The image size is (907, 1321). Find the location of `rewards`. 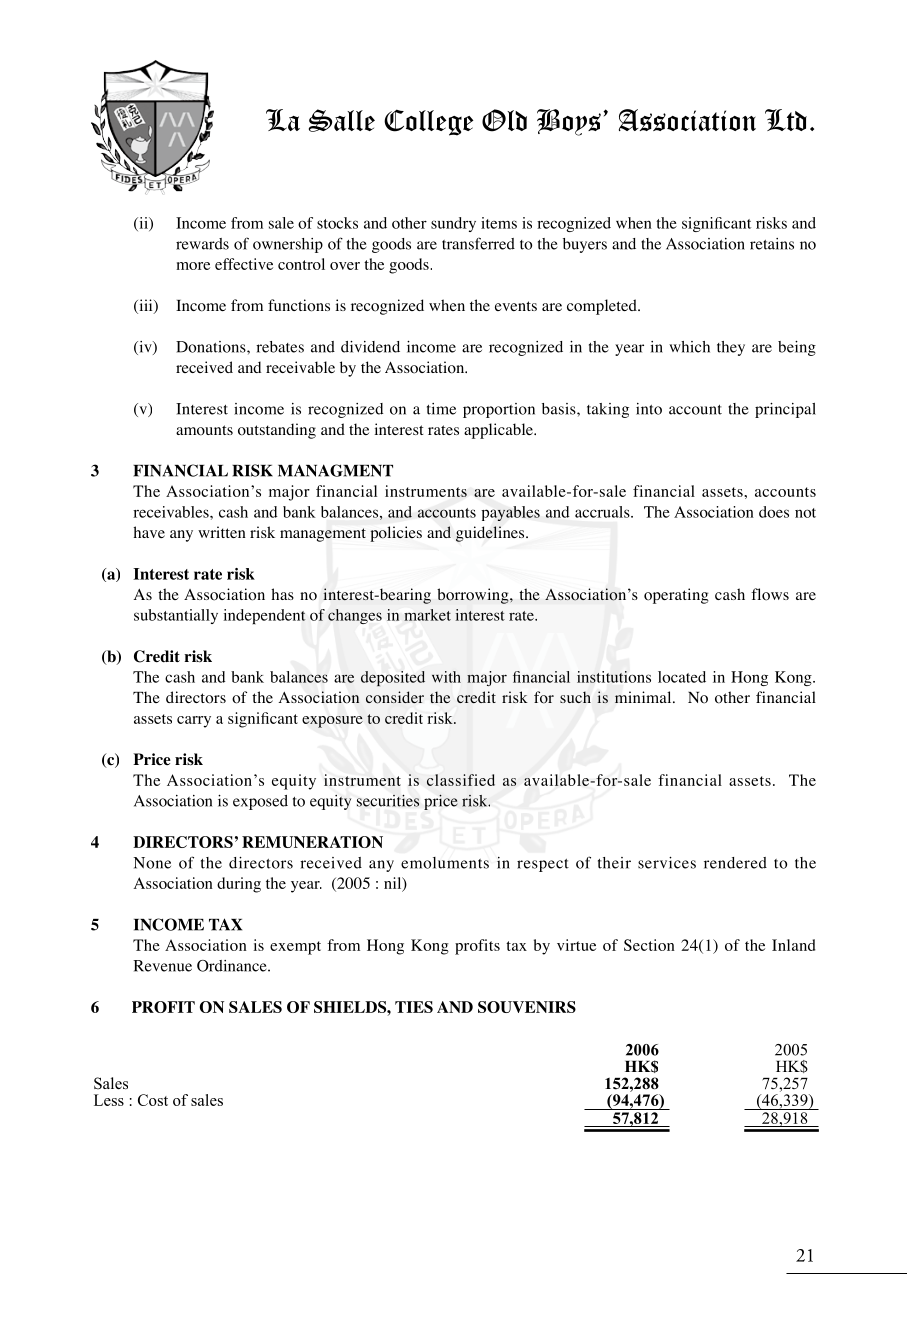

rewards is located at coordinates (202, 244).
